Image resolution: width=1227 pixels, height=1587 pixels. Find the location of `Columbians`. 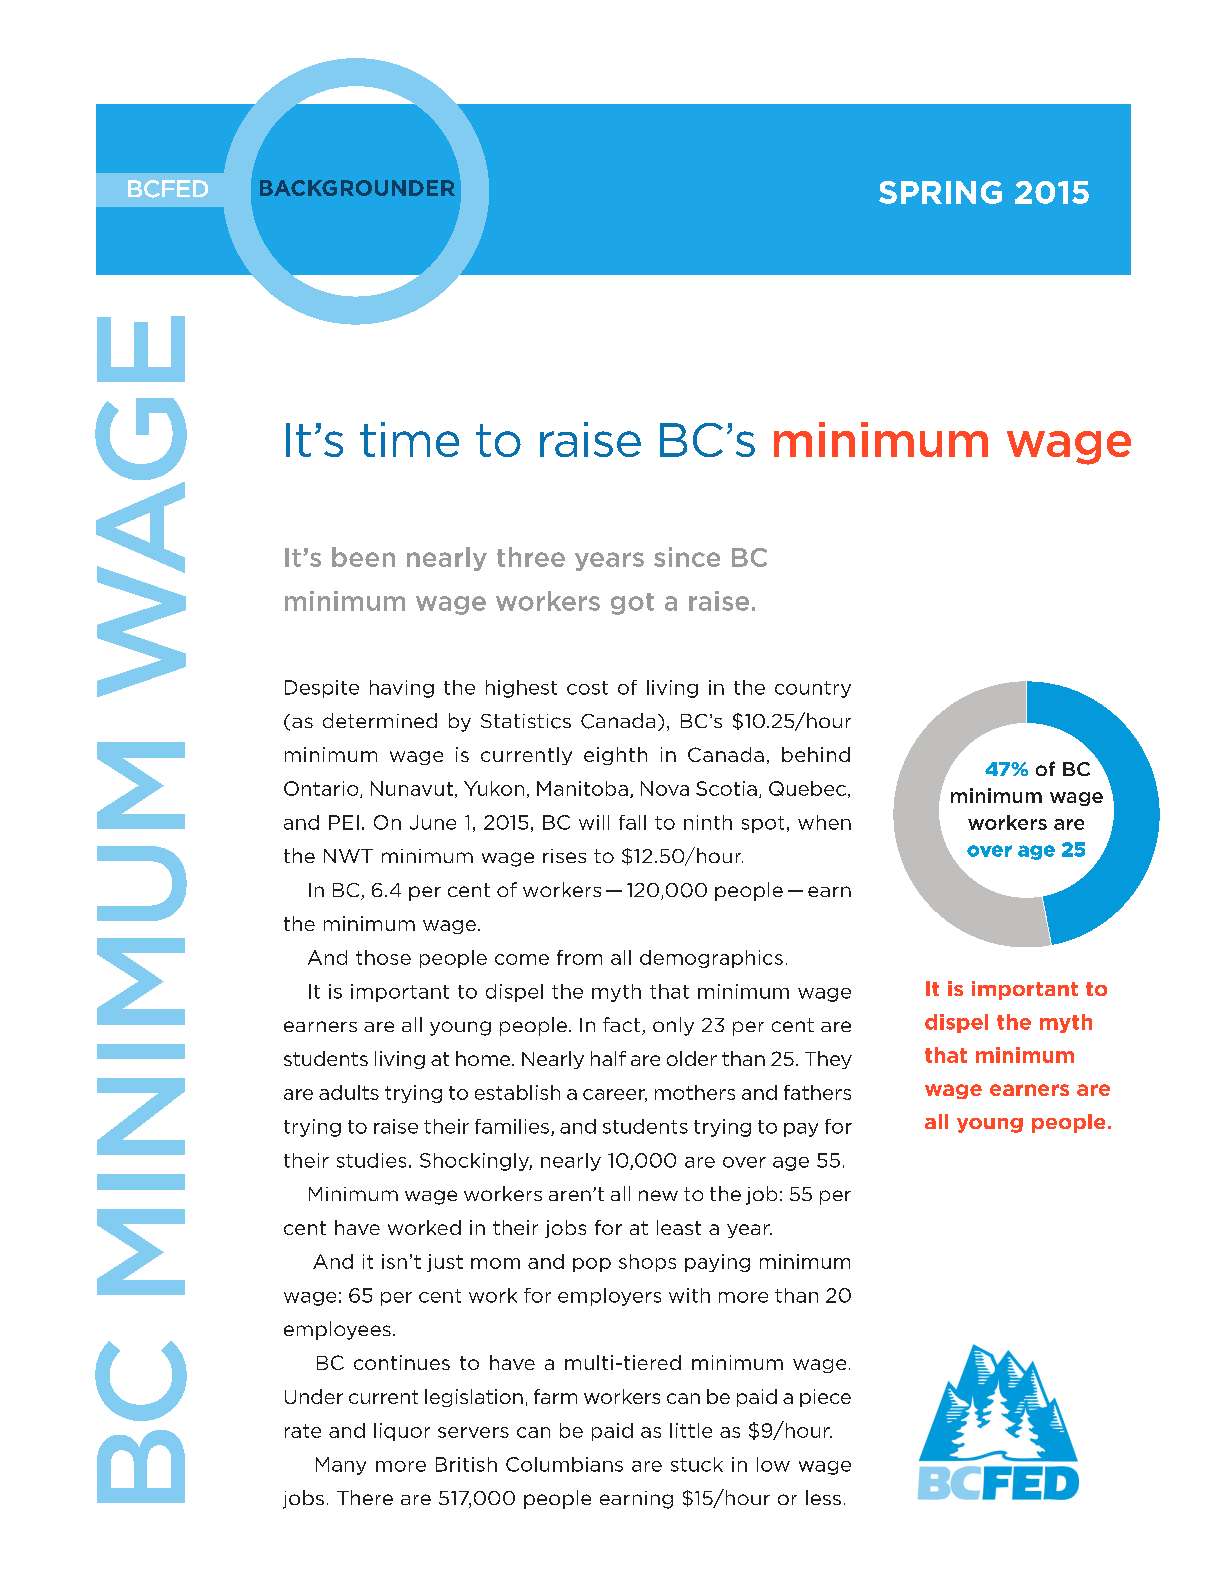

Columbians is located at coordinates (564, 1464).
